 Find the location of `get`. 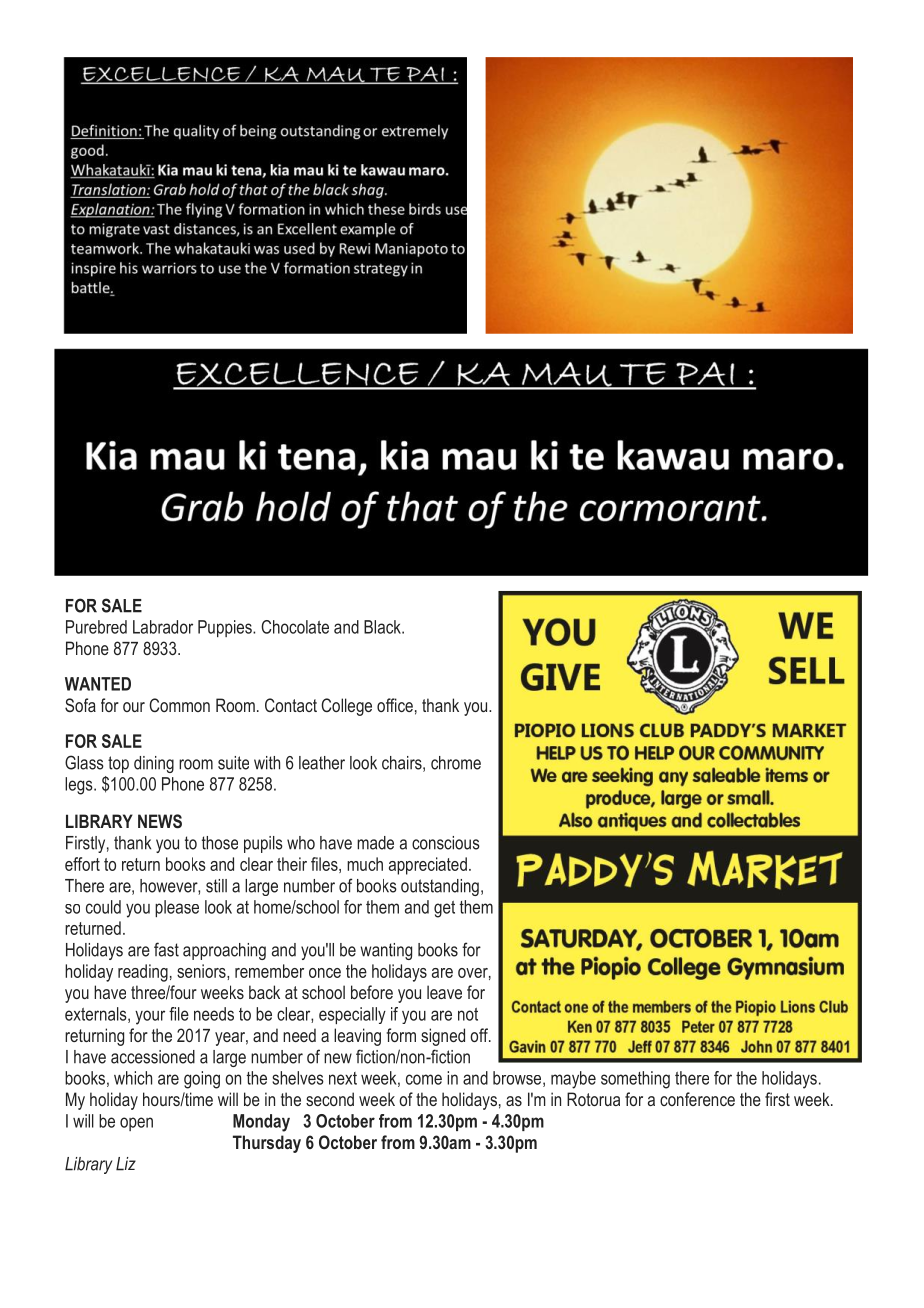

get is located at coordinates (444, 909).
